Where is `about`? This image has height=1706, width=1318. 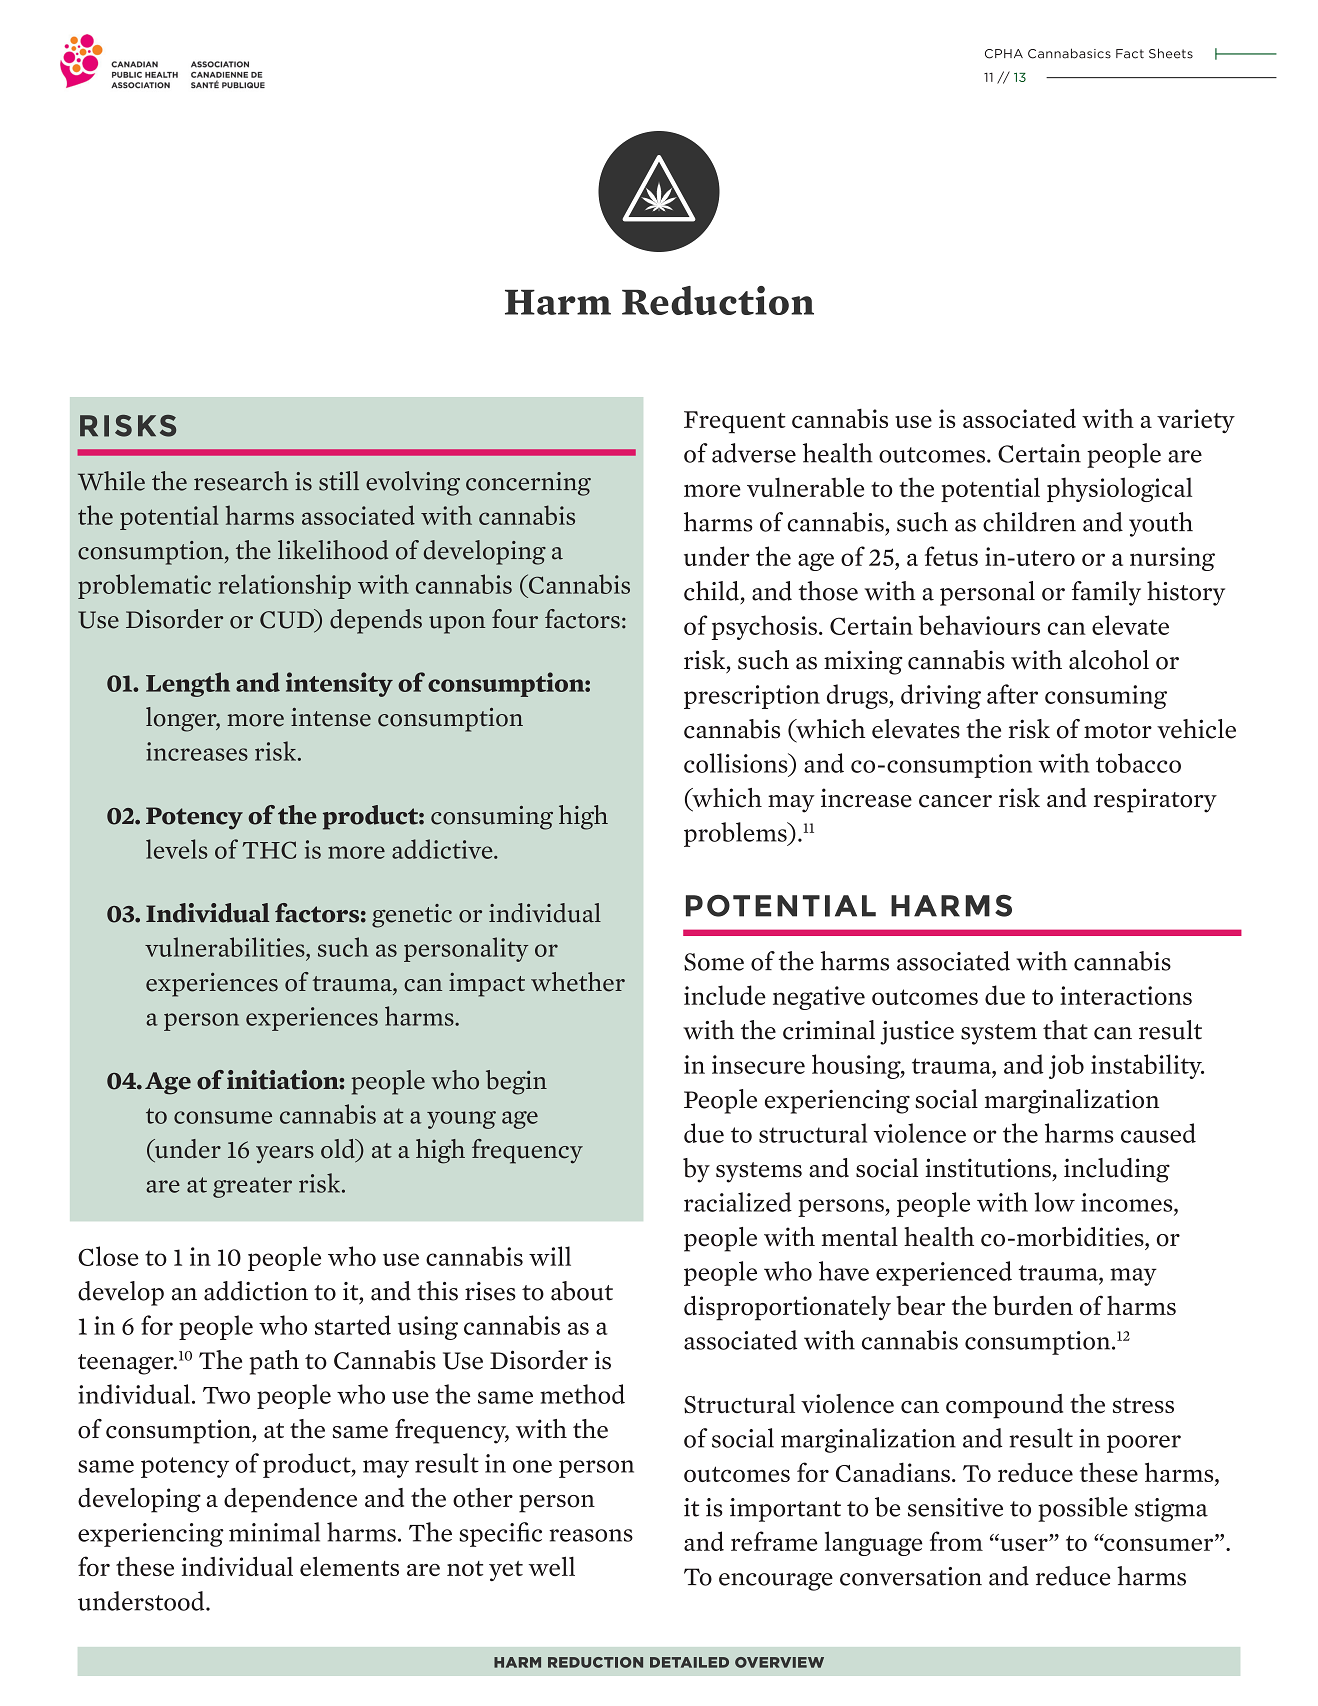
about is located at coordinates (582, 1291).
